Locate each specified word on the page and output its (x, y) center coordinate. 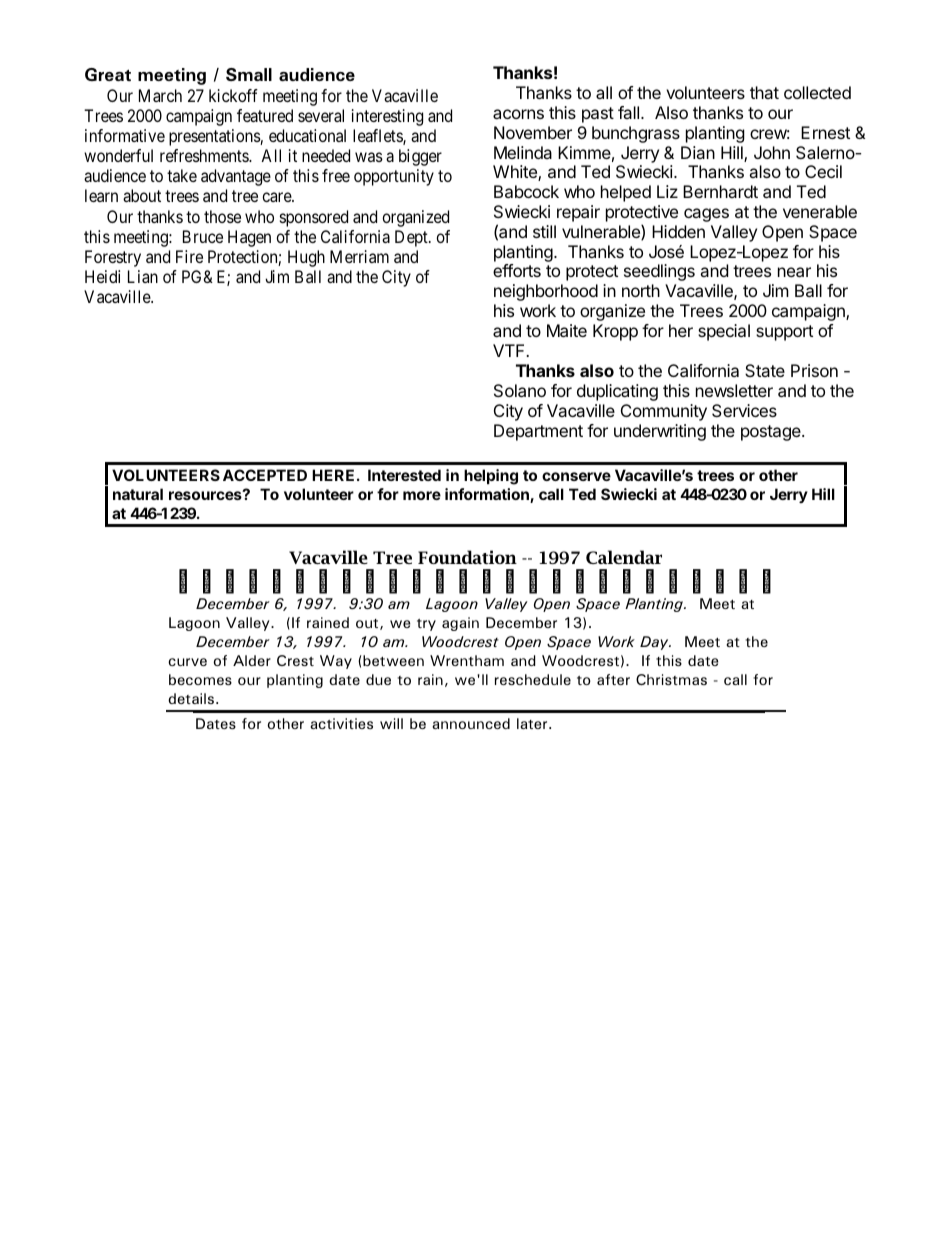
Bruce (203, 236)
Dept (412, 238)
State (765, 370)
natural (138, 494)
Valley (734, 233)
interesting (387, 117)
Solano (520, 390)
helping (491, 477)
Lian (143, 276)
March (160, 95)
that (764, 92)
